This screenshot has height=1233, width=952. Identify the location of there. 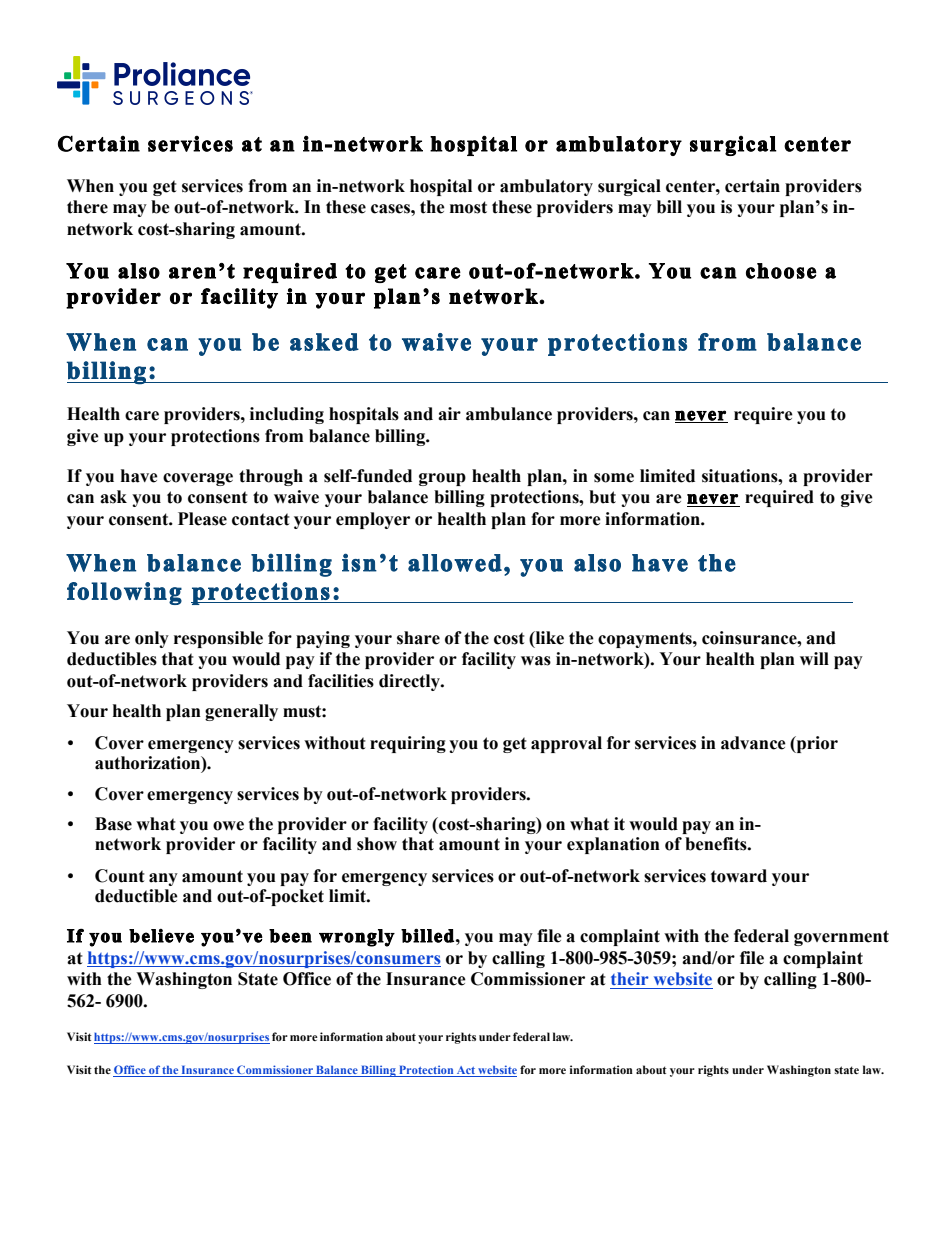
(87, 207).
